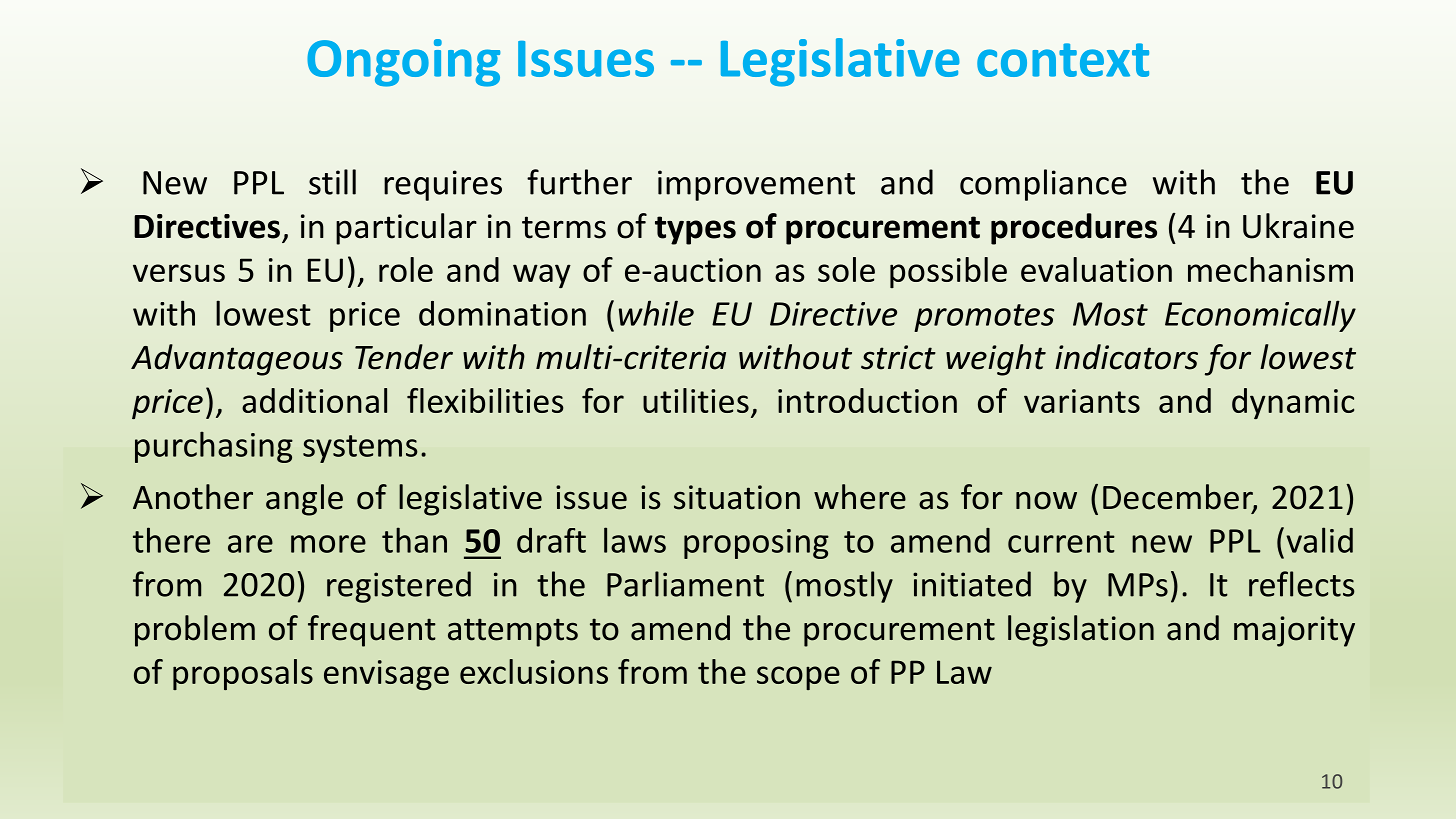  What do you see at coordinates (1126, 357) in the page?
I see `indicators` at bounding box center [1126, 357].
